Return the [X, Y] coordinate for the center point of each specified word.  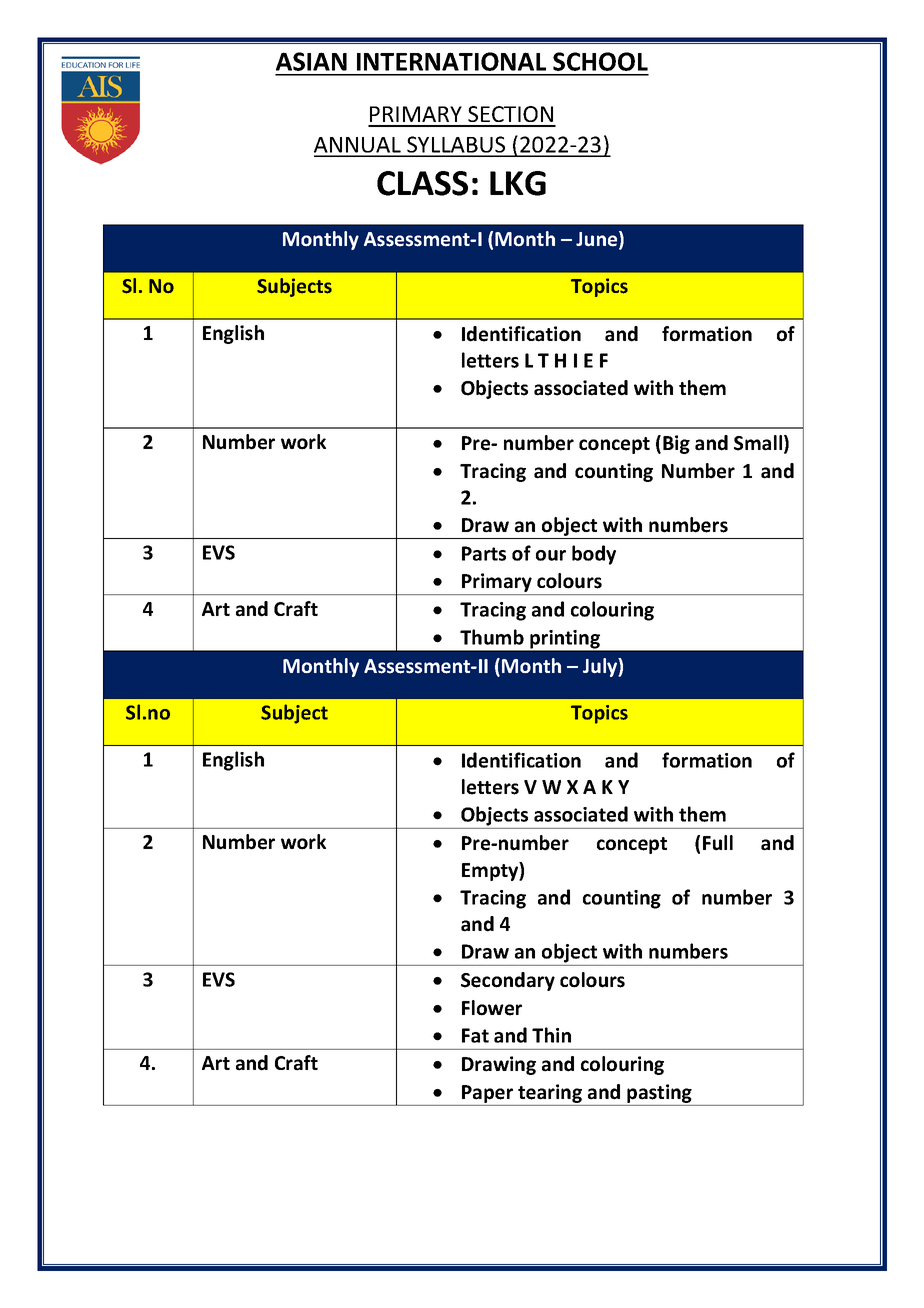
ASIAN [311, 61]
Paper [487, 1094]
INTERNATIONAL [451, 61]
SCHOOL [600, 61]
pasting [659, 1093]
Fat [475, 1035]
